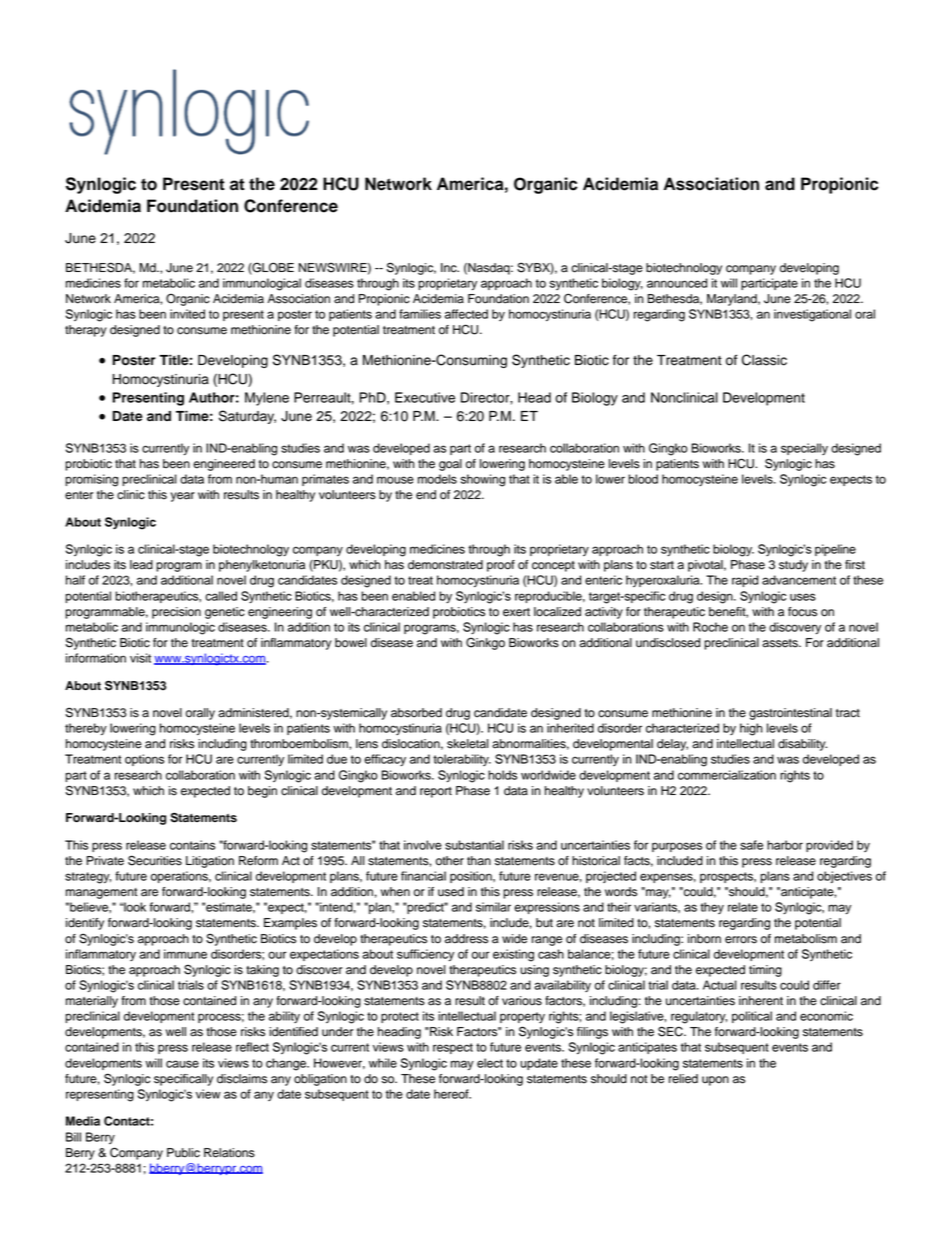 This image has height=1233, width=952. Describe the element at coordinates (452, 1094) in the image. I see `hereof` at that location.
